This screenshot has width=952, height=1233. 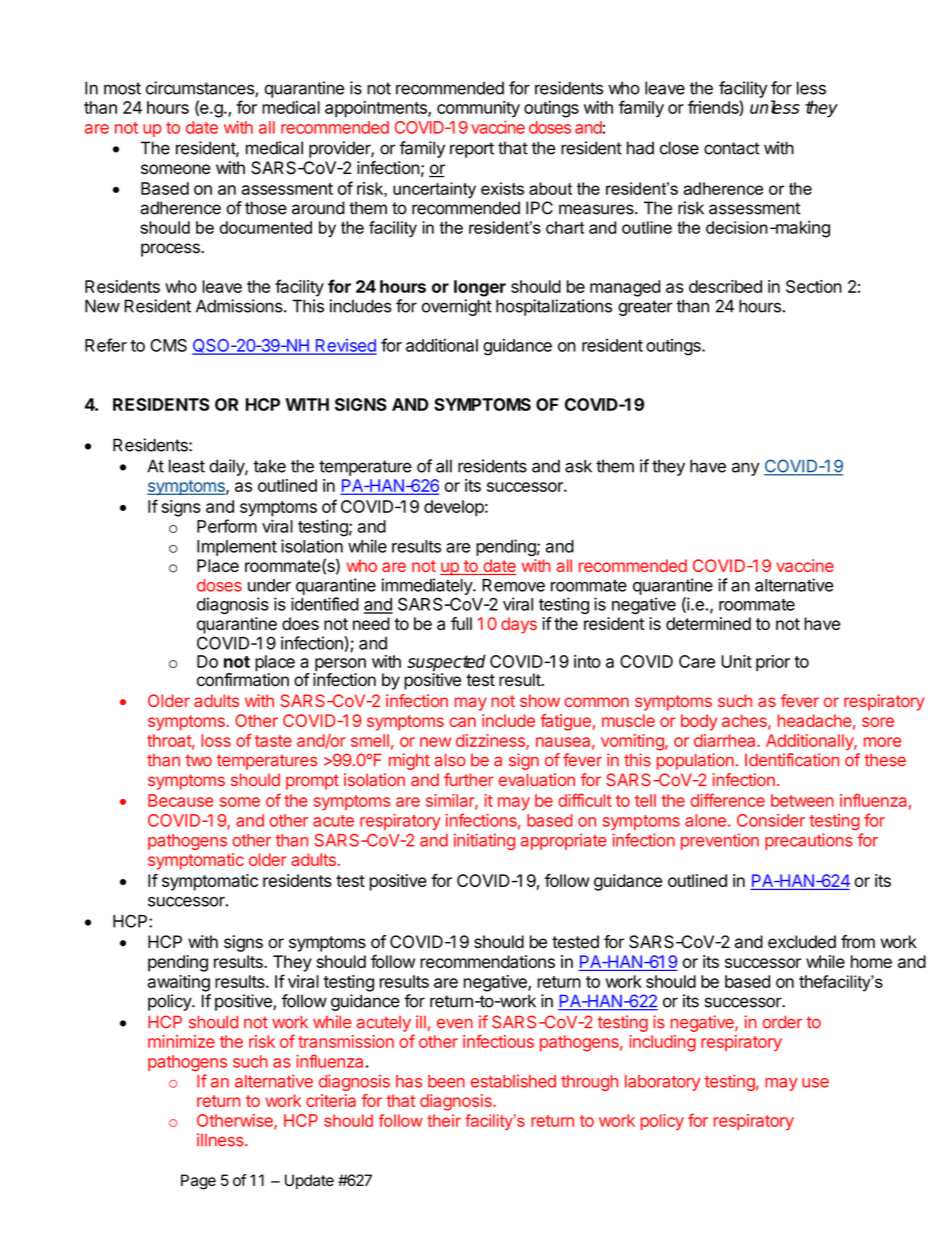 What do you see at coordinates (221, 1140) in the screenshot?
I see `illness` at bounding box center [221, 1140].
